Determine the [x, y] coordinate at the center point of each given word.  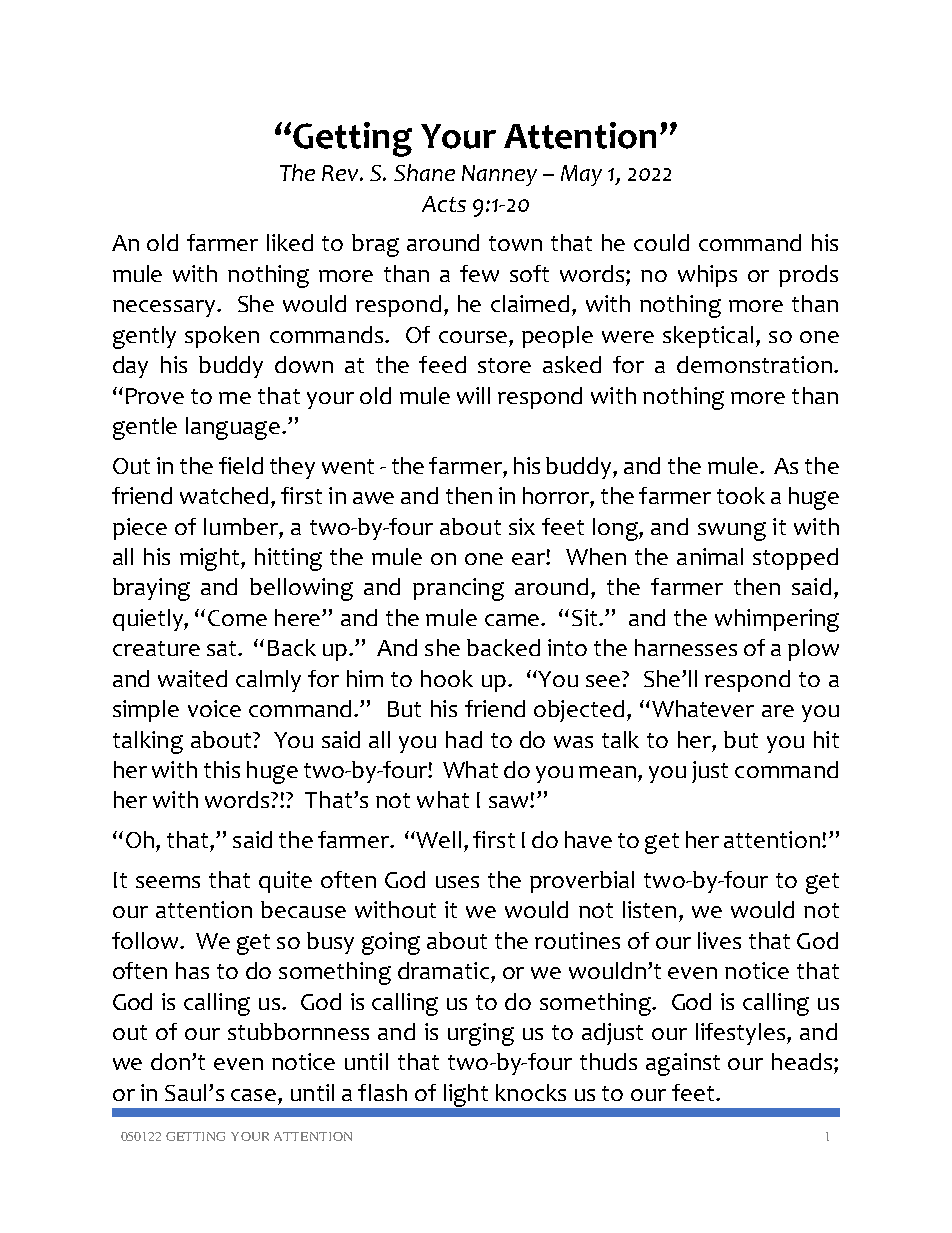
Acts [444, 204]
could [661, 242]
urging [481, 1034]
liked [290, 242]
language [233, 428]
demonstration [754, 364]
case [253, 1095]
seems [168, 882]
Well [437, 839]
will [473, 395]
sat [223, 648]
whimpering [777, 620]
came [513, 620]
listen [649, 909]
